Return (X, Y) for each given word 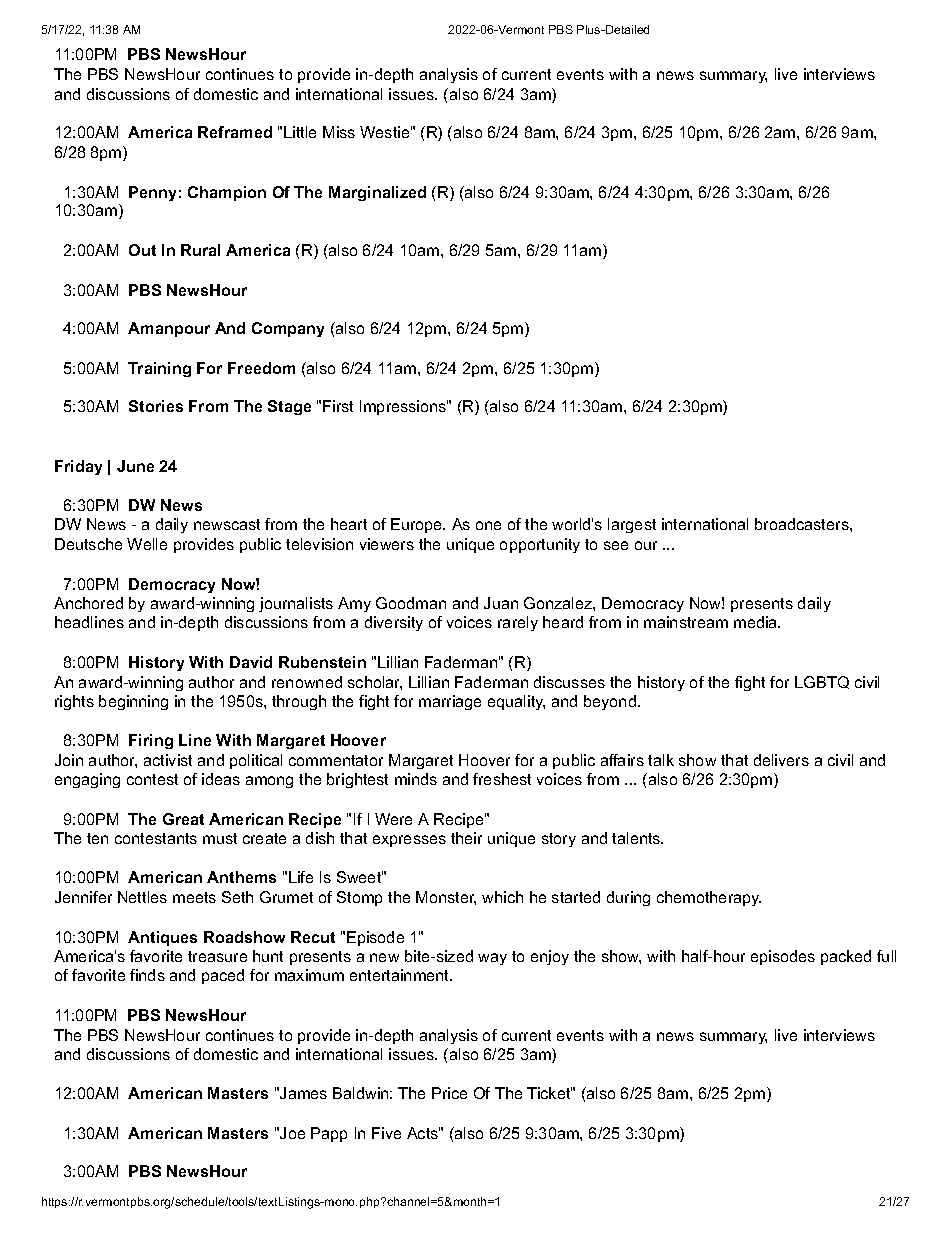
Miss (339, 132)
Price (449, 1093)
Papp (329, 1134)
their (466, 838)
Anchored (88, 603)
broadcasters (802, 524)
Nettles (142, 897)
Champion (227, 193)
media (756, 622)
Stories (156, 406)
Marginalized (377, 193)
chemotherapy (709, 898)
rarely (518, 623)
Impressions (404, 407)
